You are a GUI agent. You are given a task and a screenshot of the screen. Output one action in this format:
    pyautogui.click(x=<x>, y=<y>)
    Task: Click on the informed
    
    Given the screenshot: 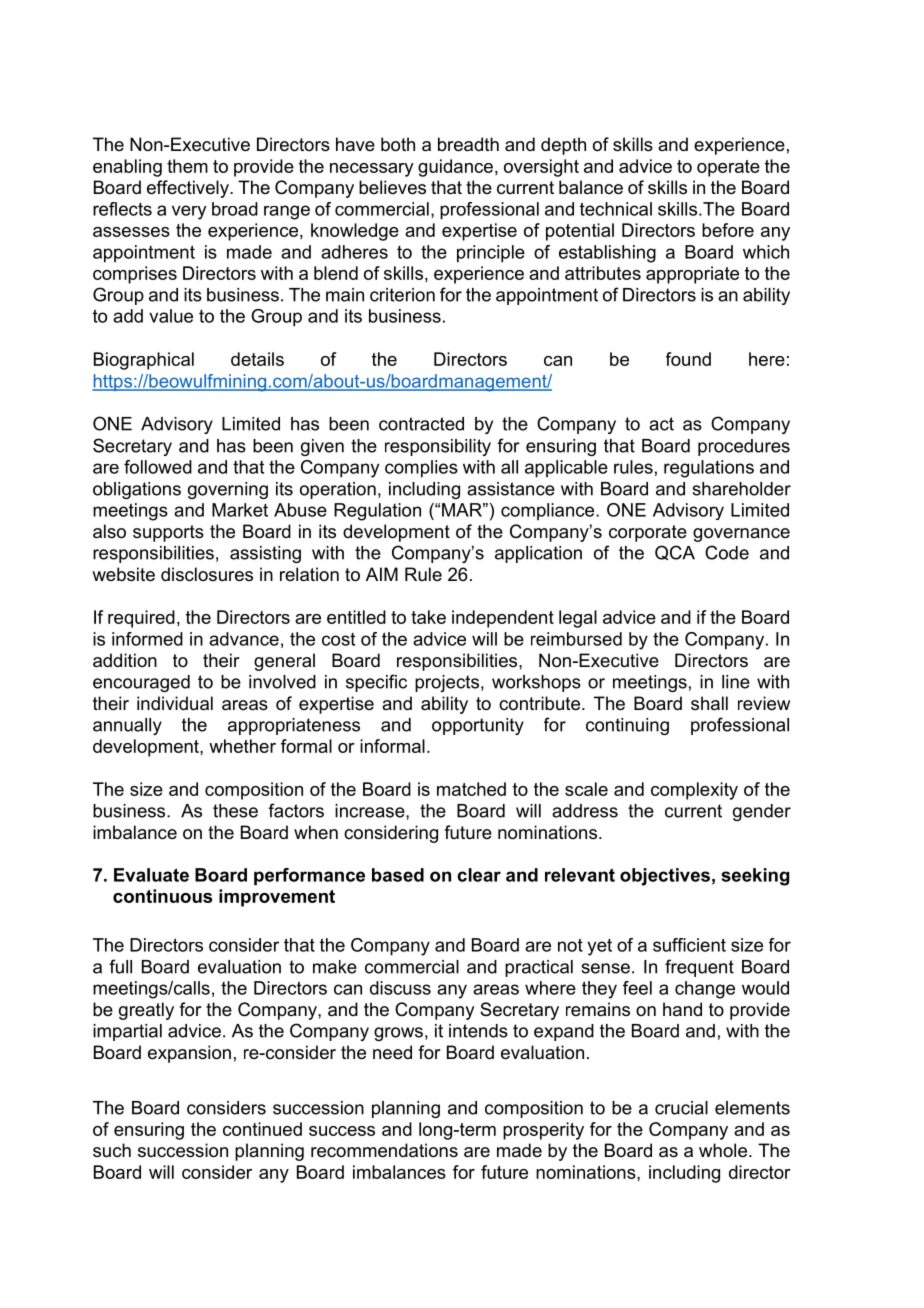 What is the action you would take?
    pyautogui.click(x=147, y=639)
